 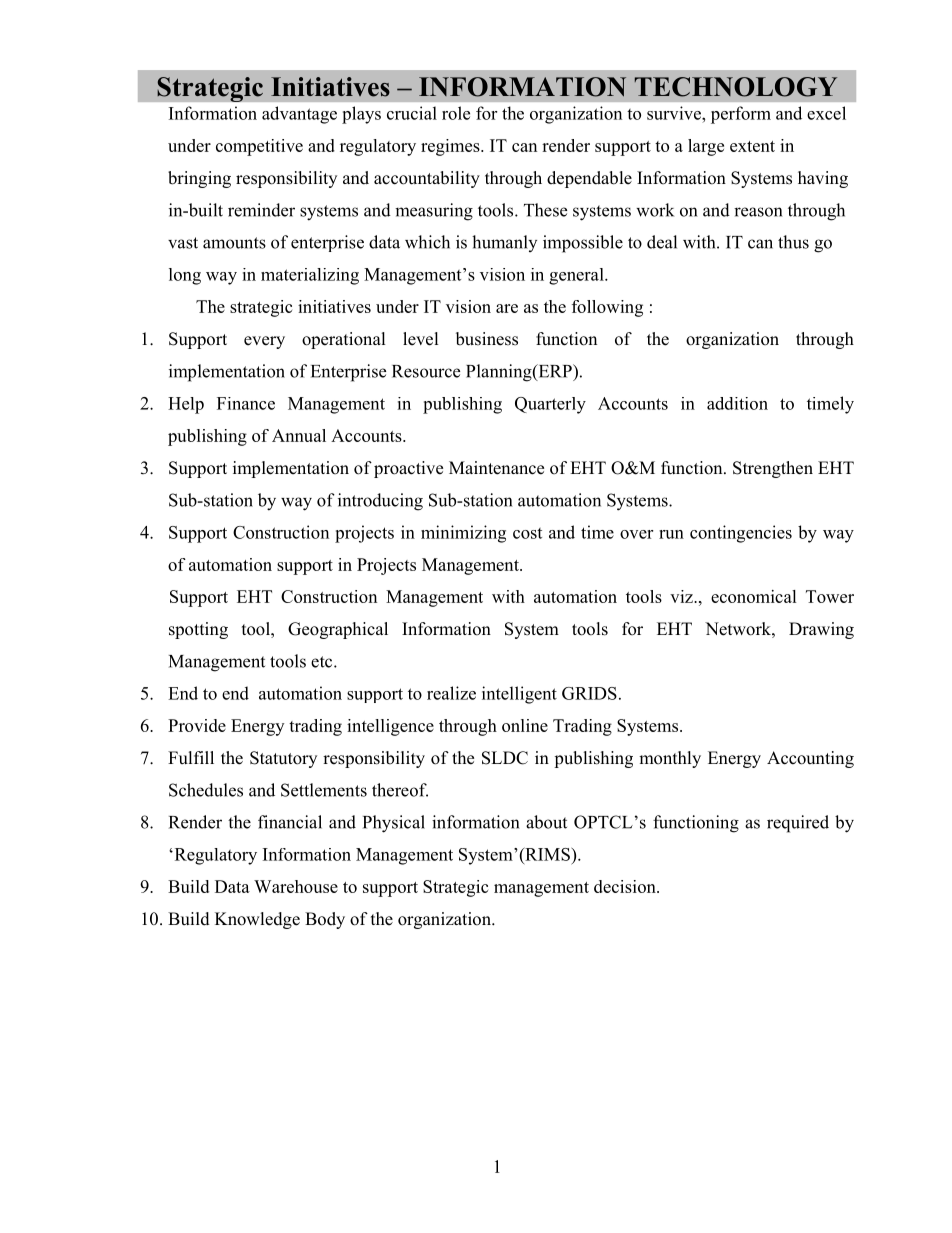 What do you see at coordinates (626, 886) in the image?
I see `decision` at bounding box center [626, 886].
